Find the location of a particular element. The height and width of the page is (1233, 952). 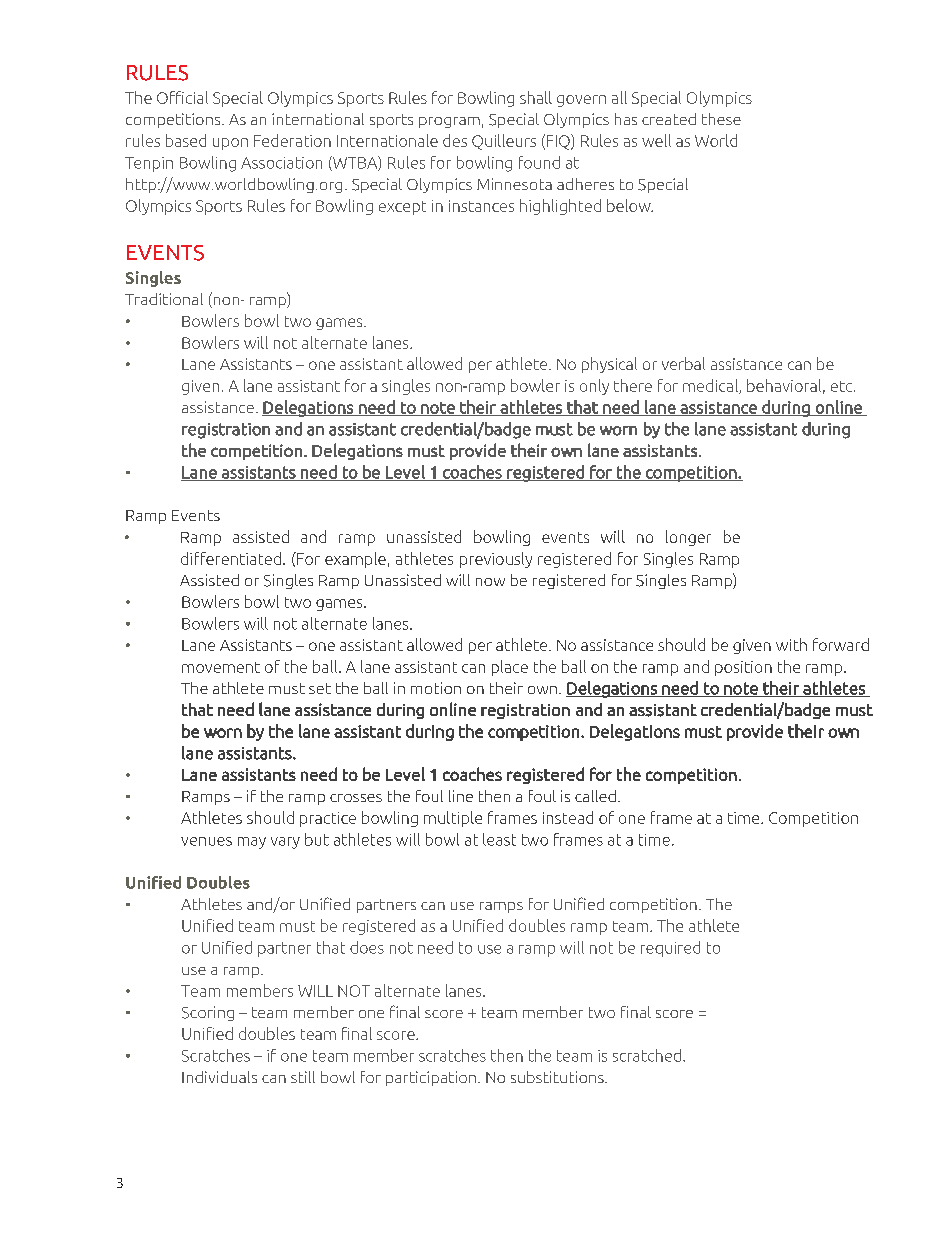

only is located at coordinates (594, 387).
